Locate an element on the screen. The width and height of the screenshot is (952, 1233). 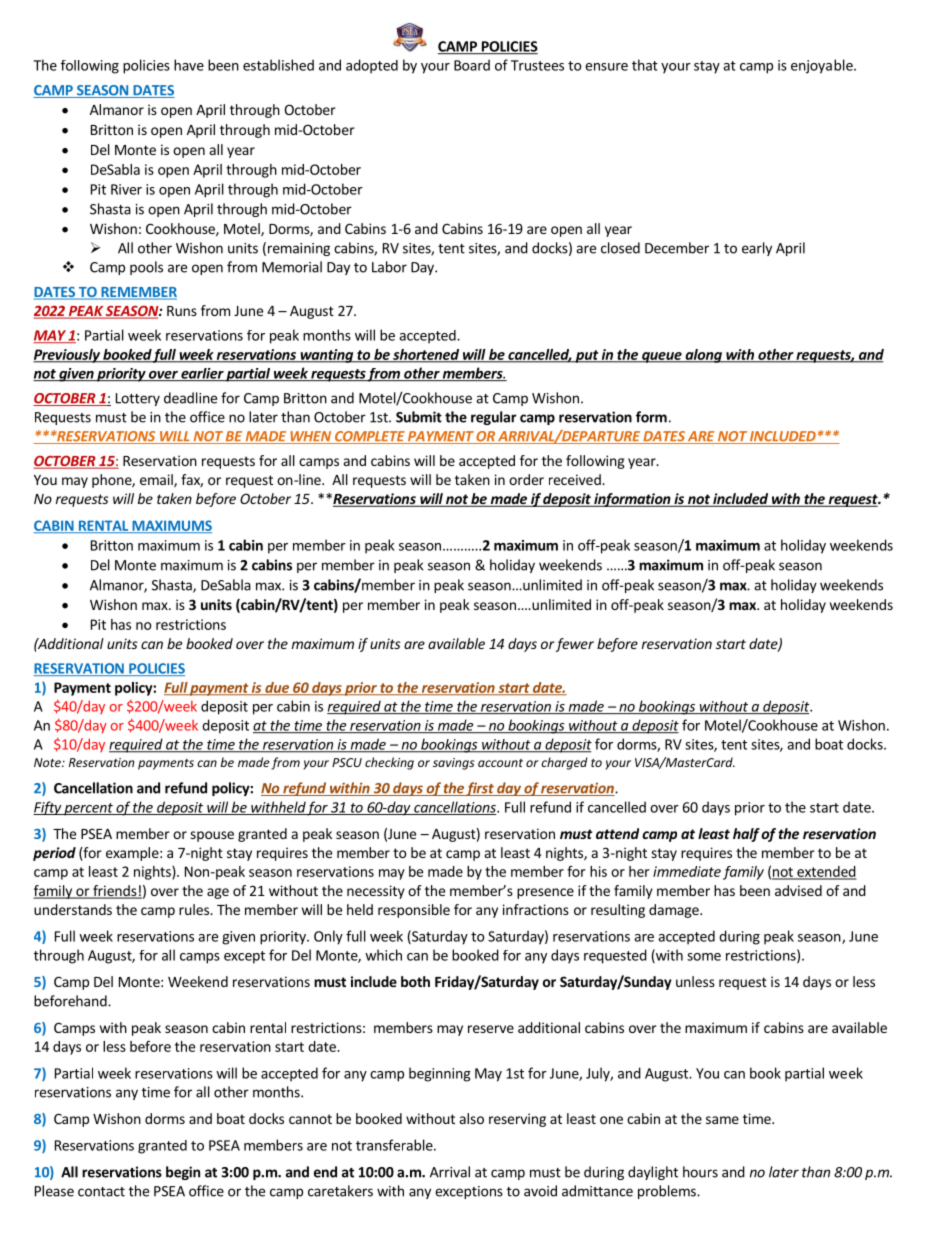
fewer is located at coordinates (574, 645).
